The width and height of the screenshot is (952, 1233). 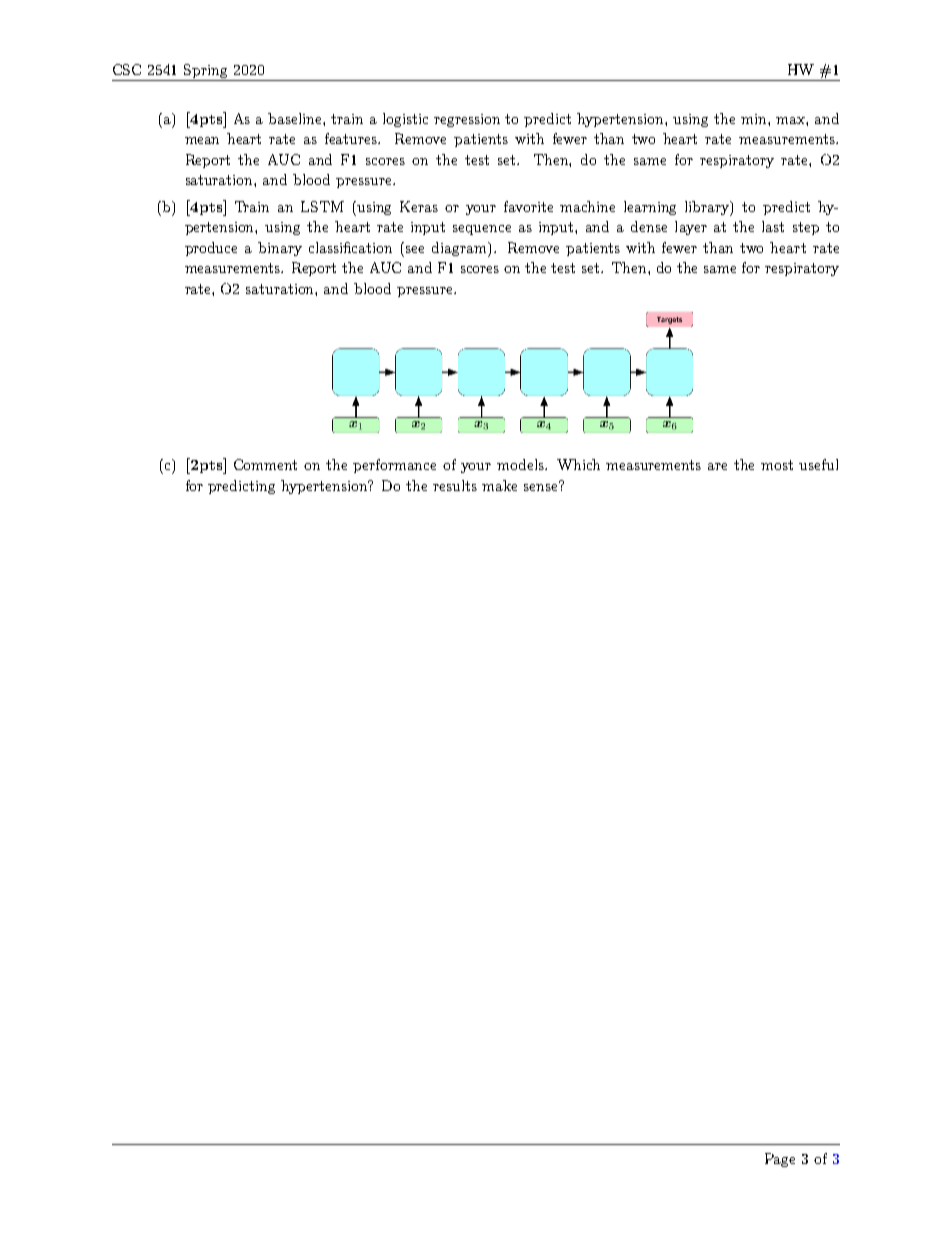 What do you see at coordinates (780, 1160) in the screenshot?
I see `Page` at bounding box center [780, 1160].
